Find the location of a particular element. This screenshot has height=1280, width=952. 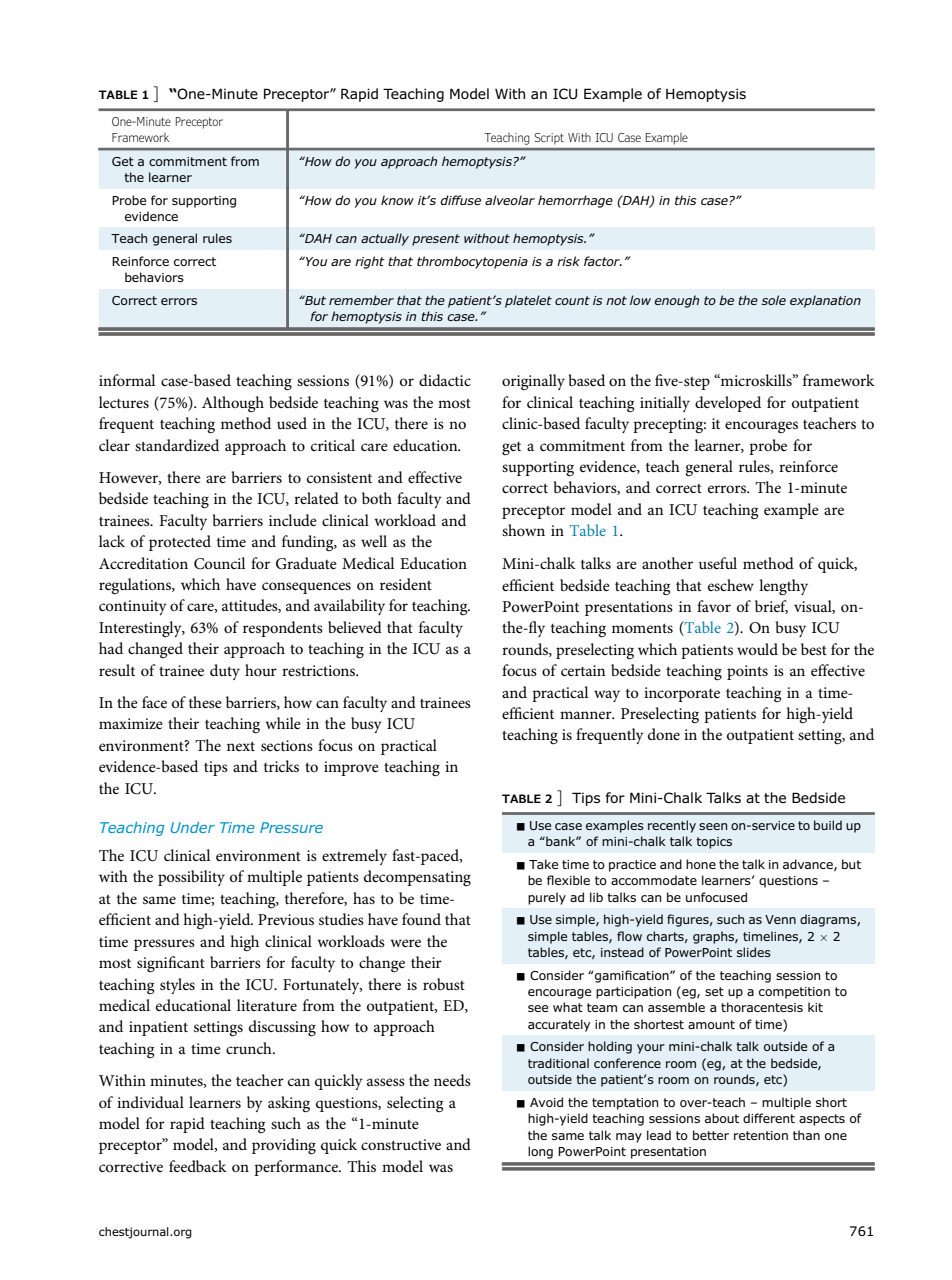

know is located at coordinates (397, 200).
